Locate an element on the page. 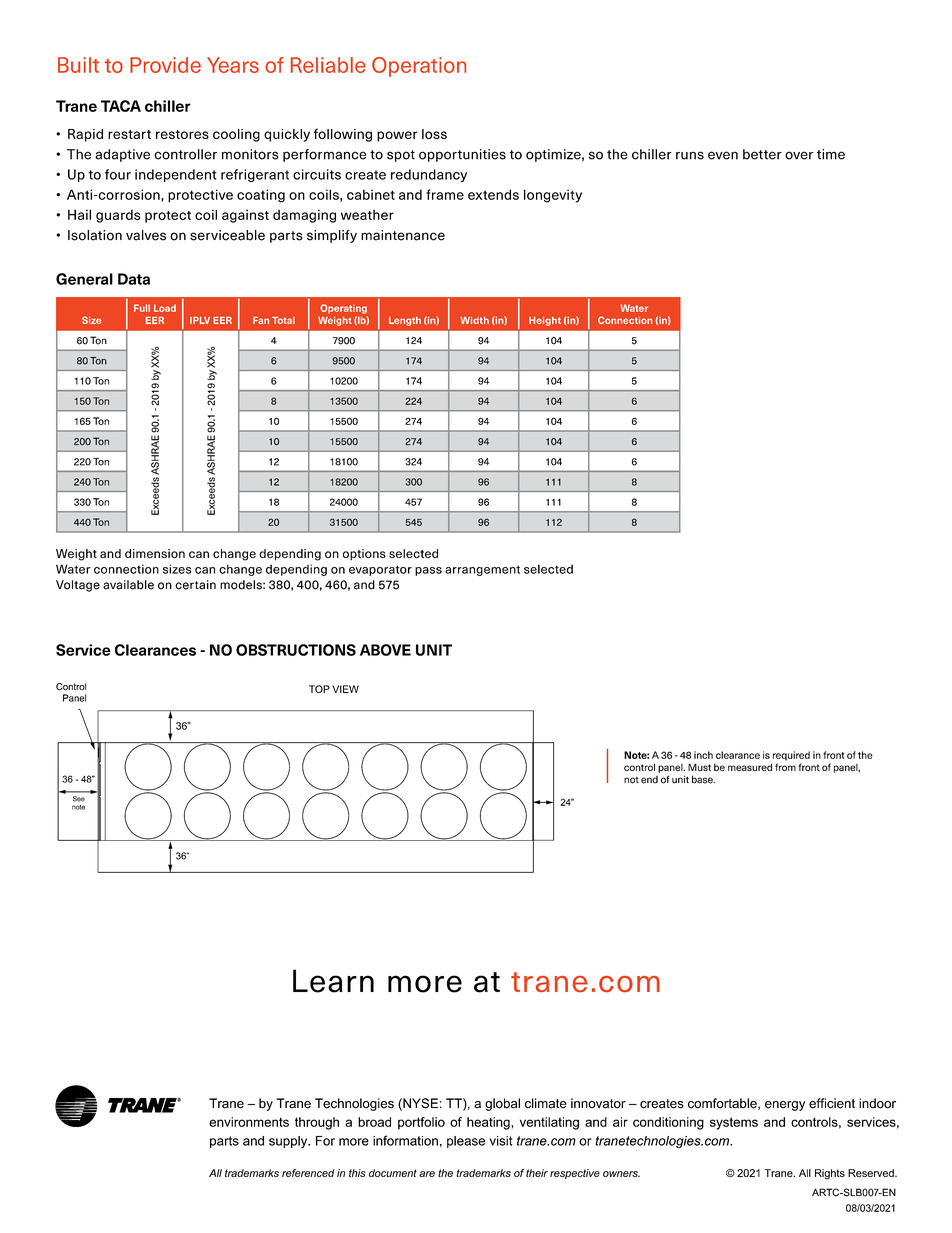 This image has height=1233, width=952. Width is located at coordinates (474, 320).
